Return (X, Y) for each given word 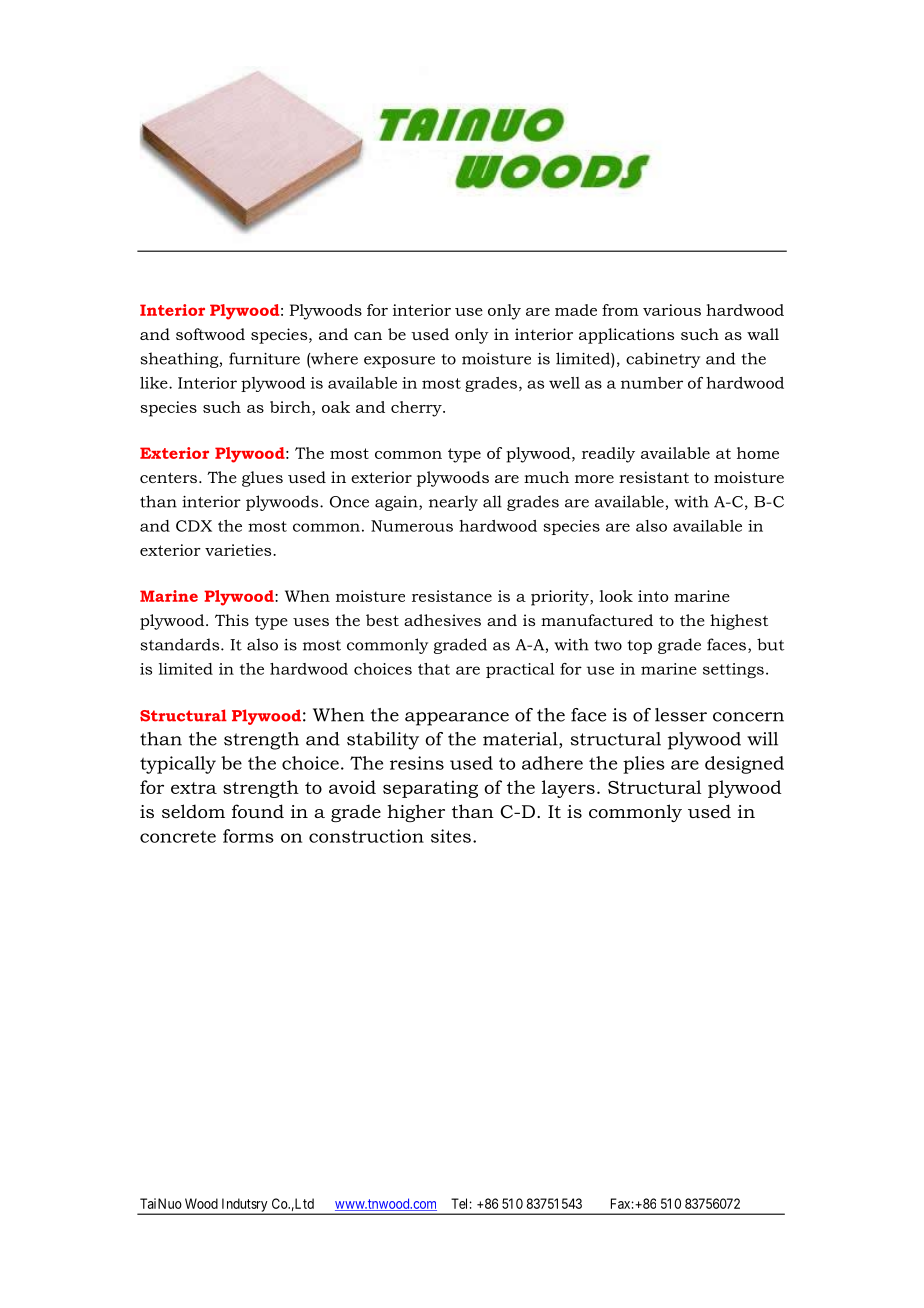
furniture (264, 358)
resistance (452, 596)
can (368, 336)
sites (451, 836)
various (672, 310)
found (258, 811)
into (653, 596)
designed (744, 765)
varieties (239, 550)
